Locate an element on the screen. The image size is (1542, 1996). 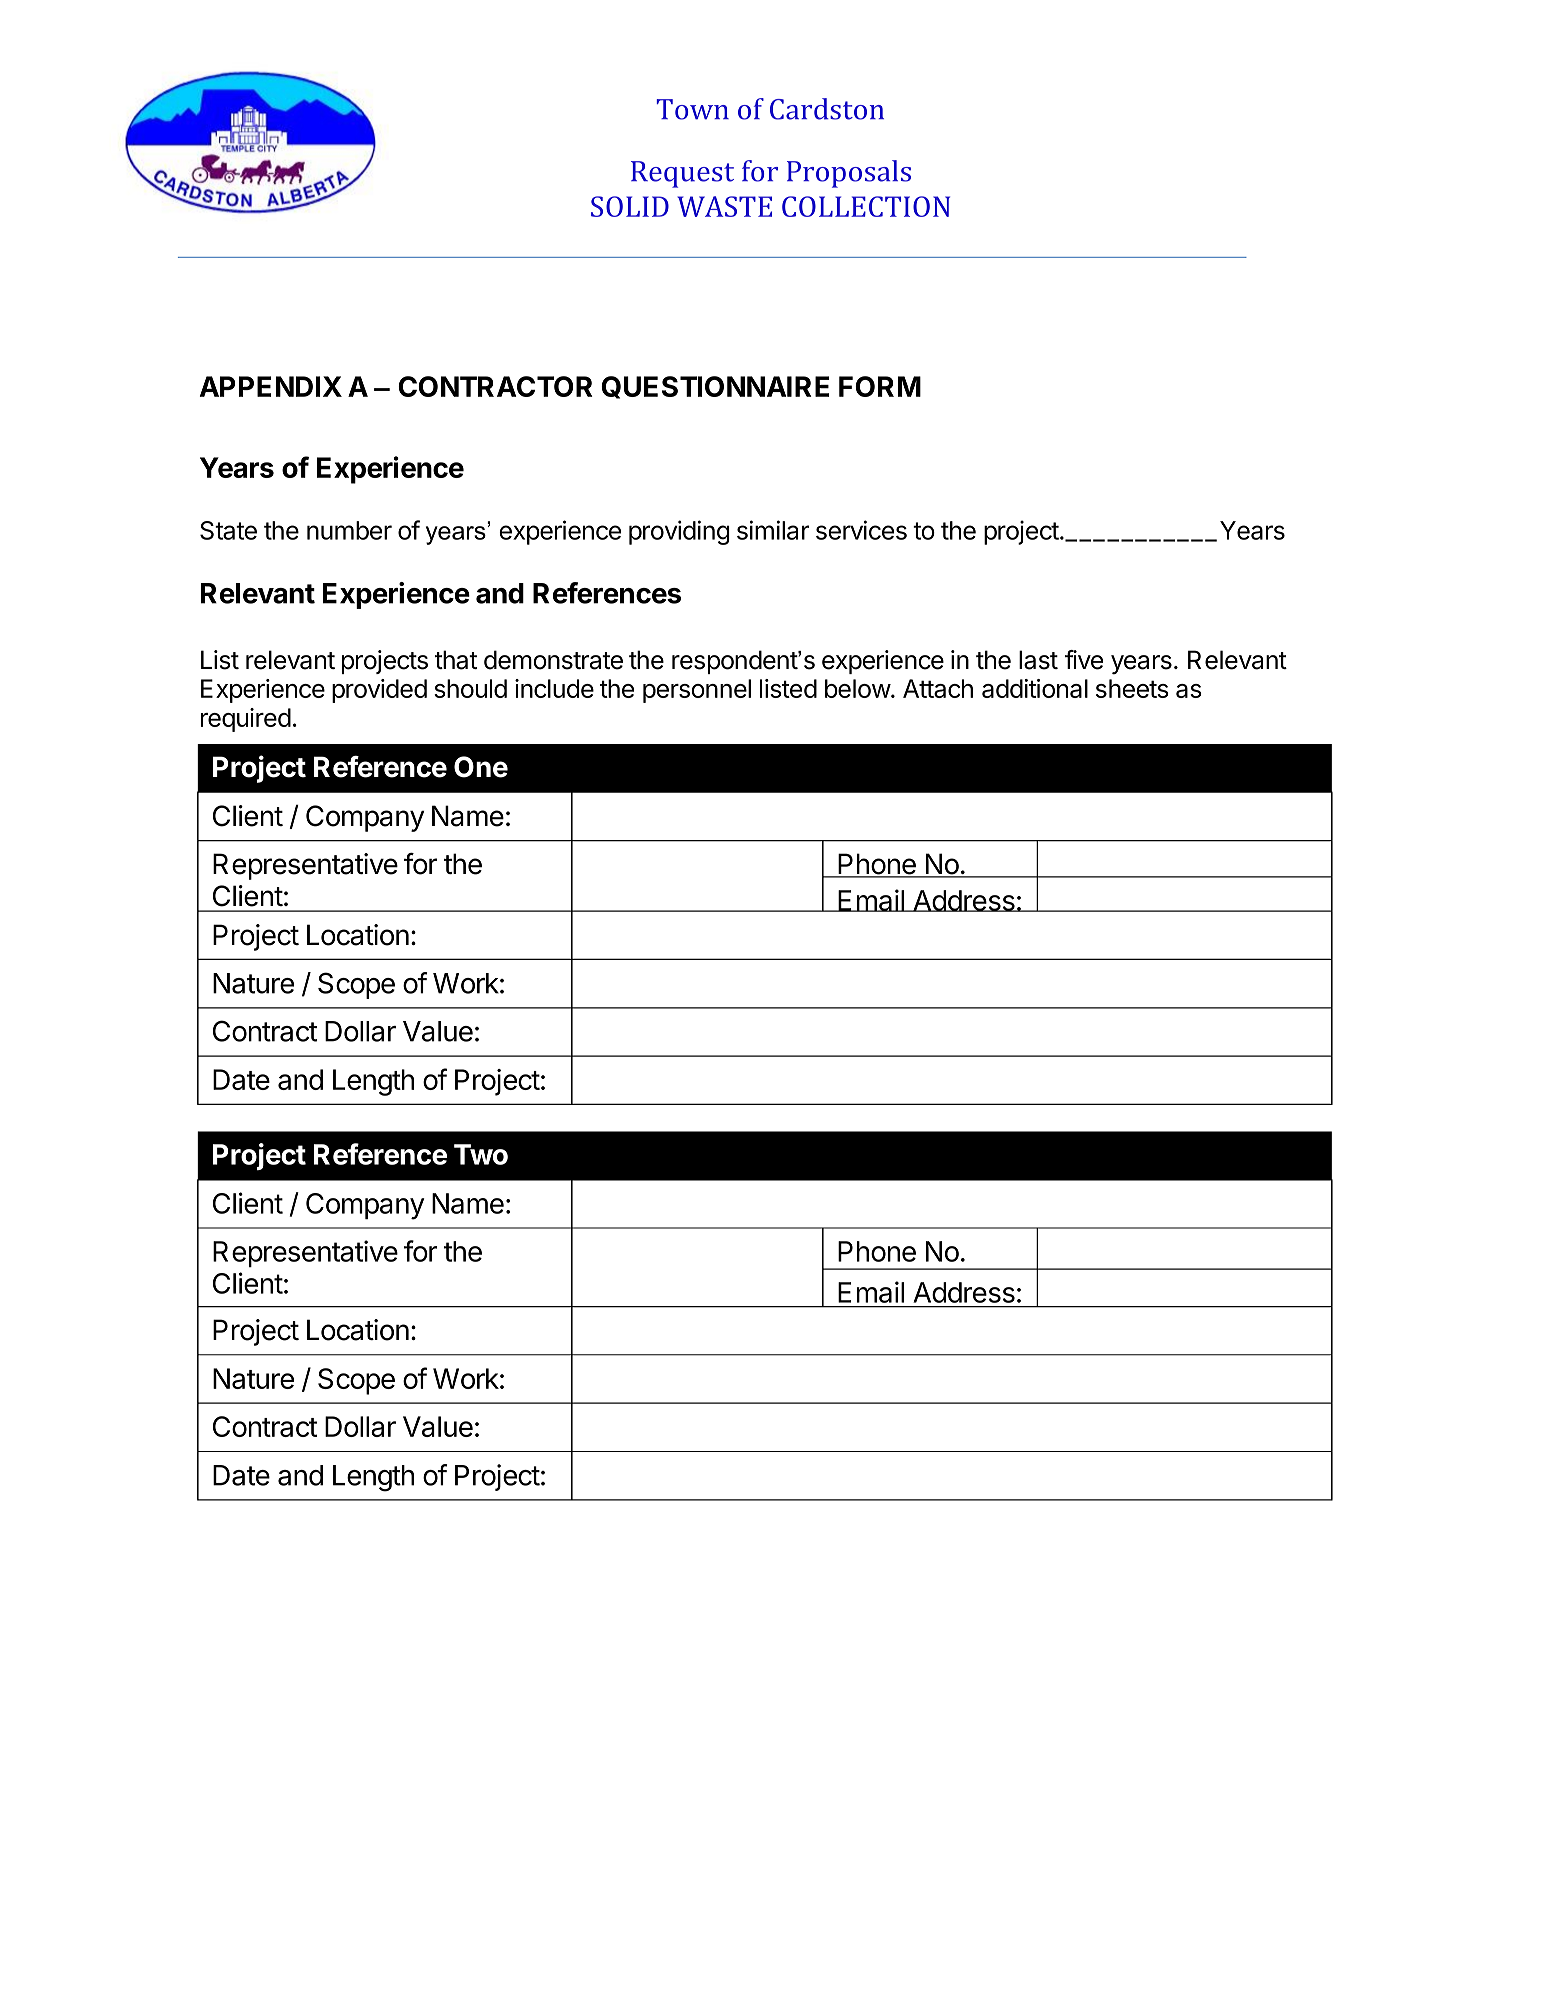
Proposals is located at coordinates (849, 174).
